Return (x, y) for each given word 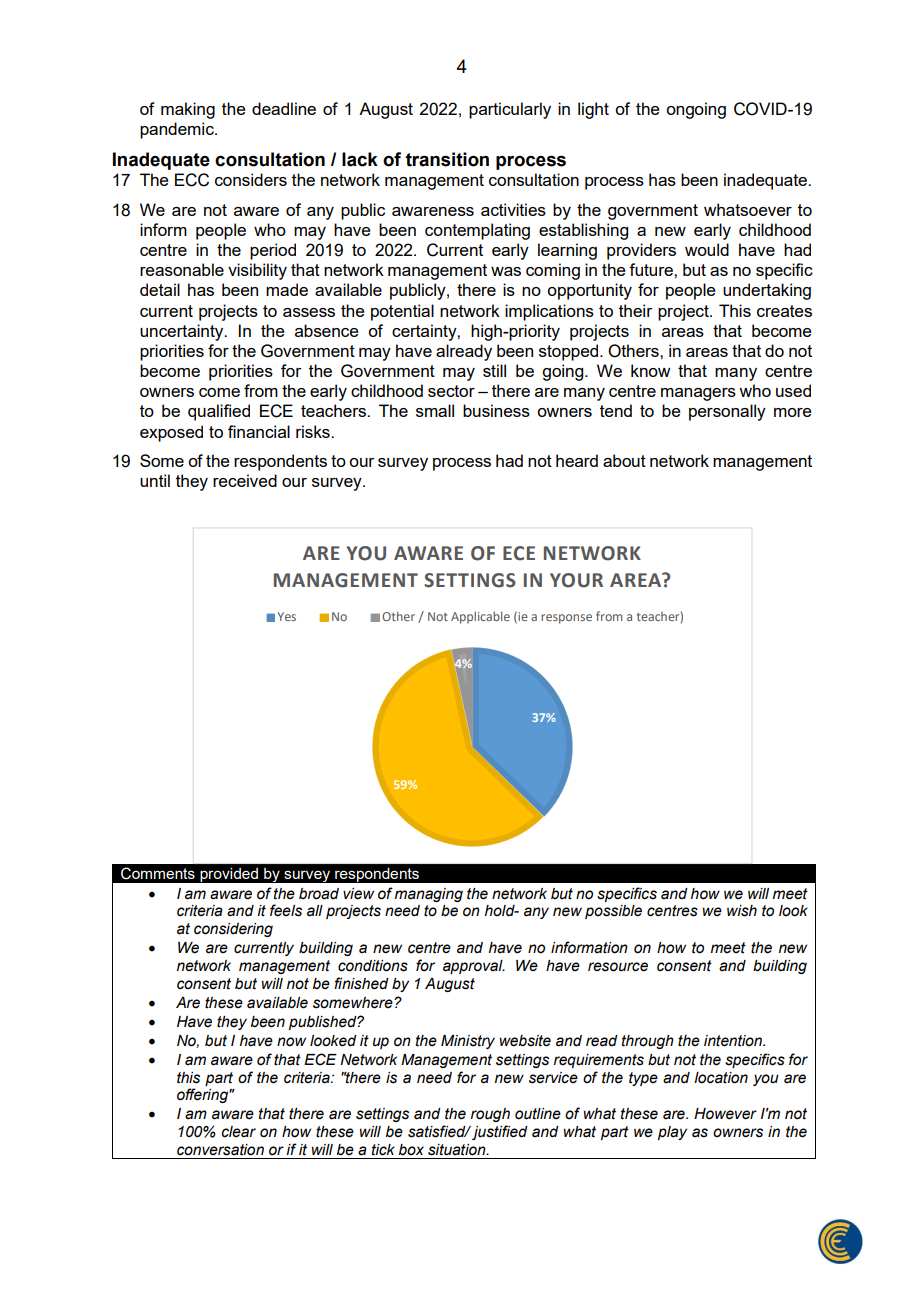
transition (447, 159)
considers (251, 179)
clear (238, 1132)
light (593, 110)
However (725, 1114)
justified (500, 1132)
